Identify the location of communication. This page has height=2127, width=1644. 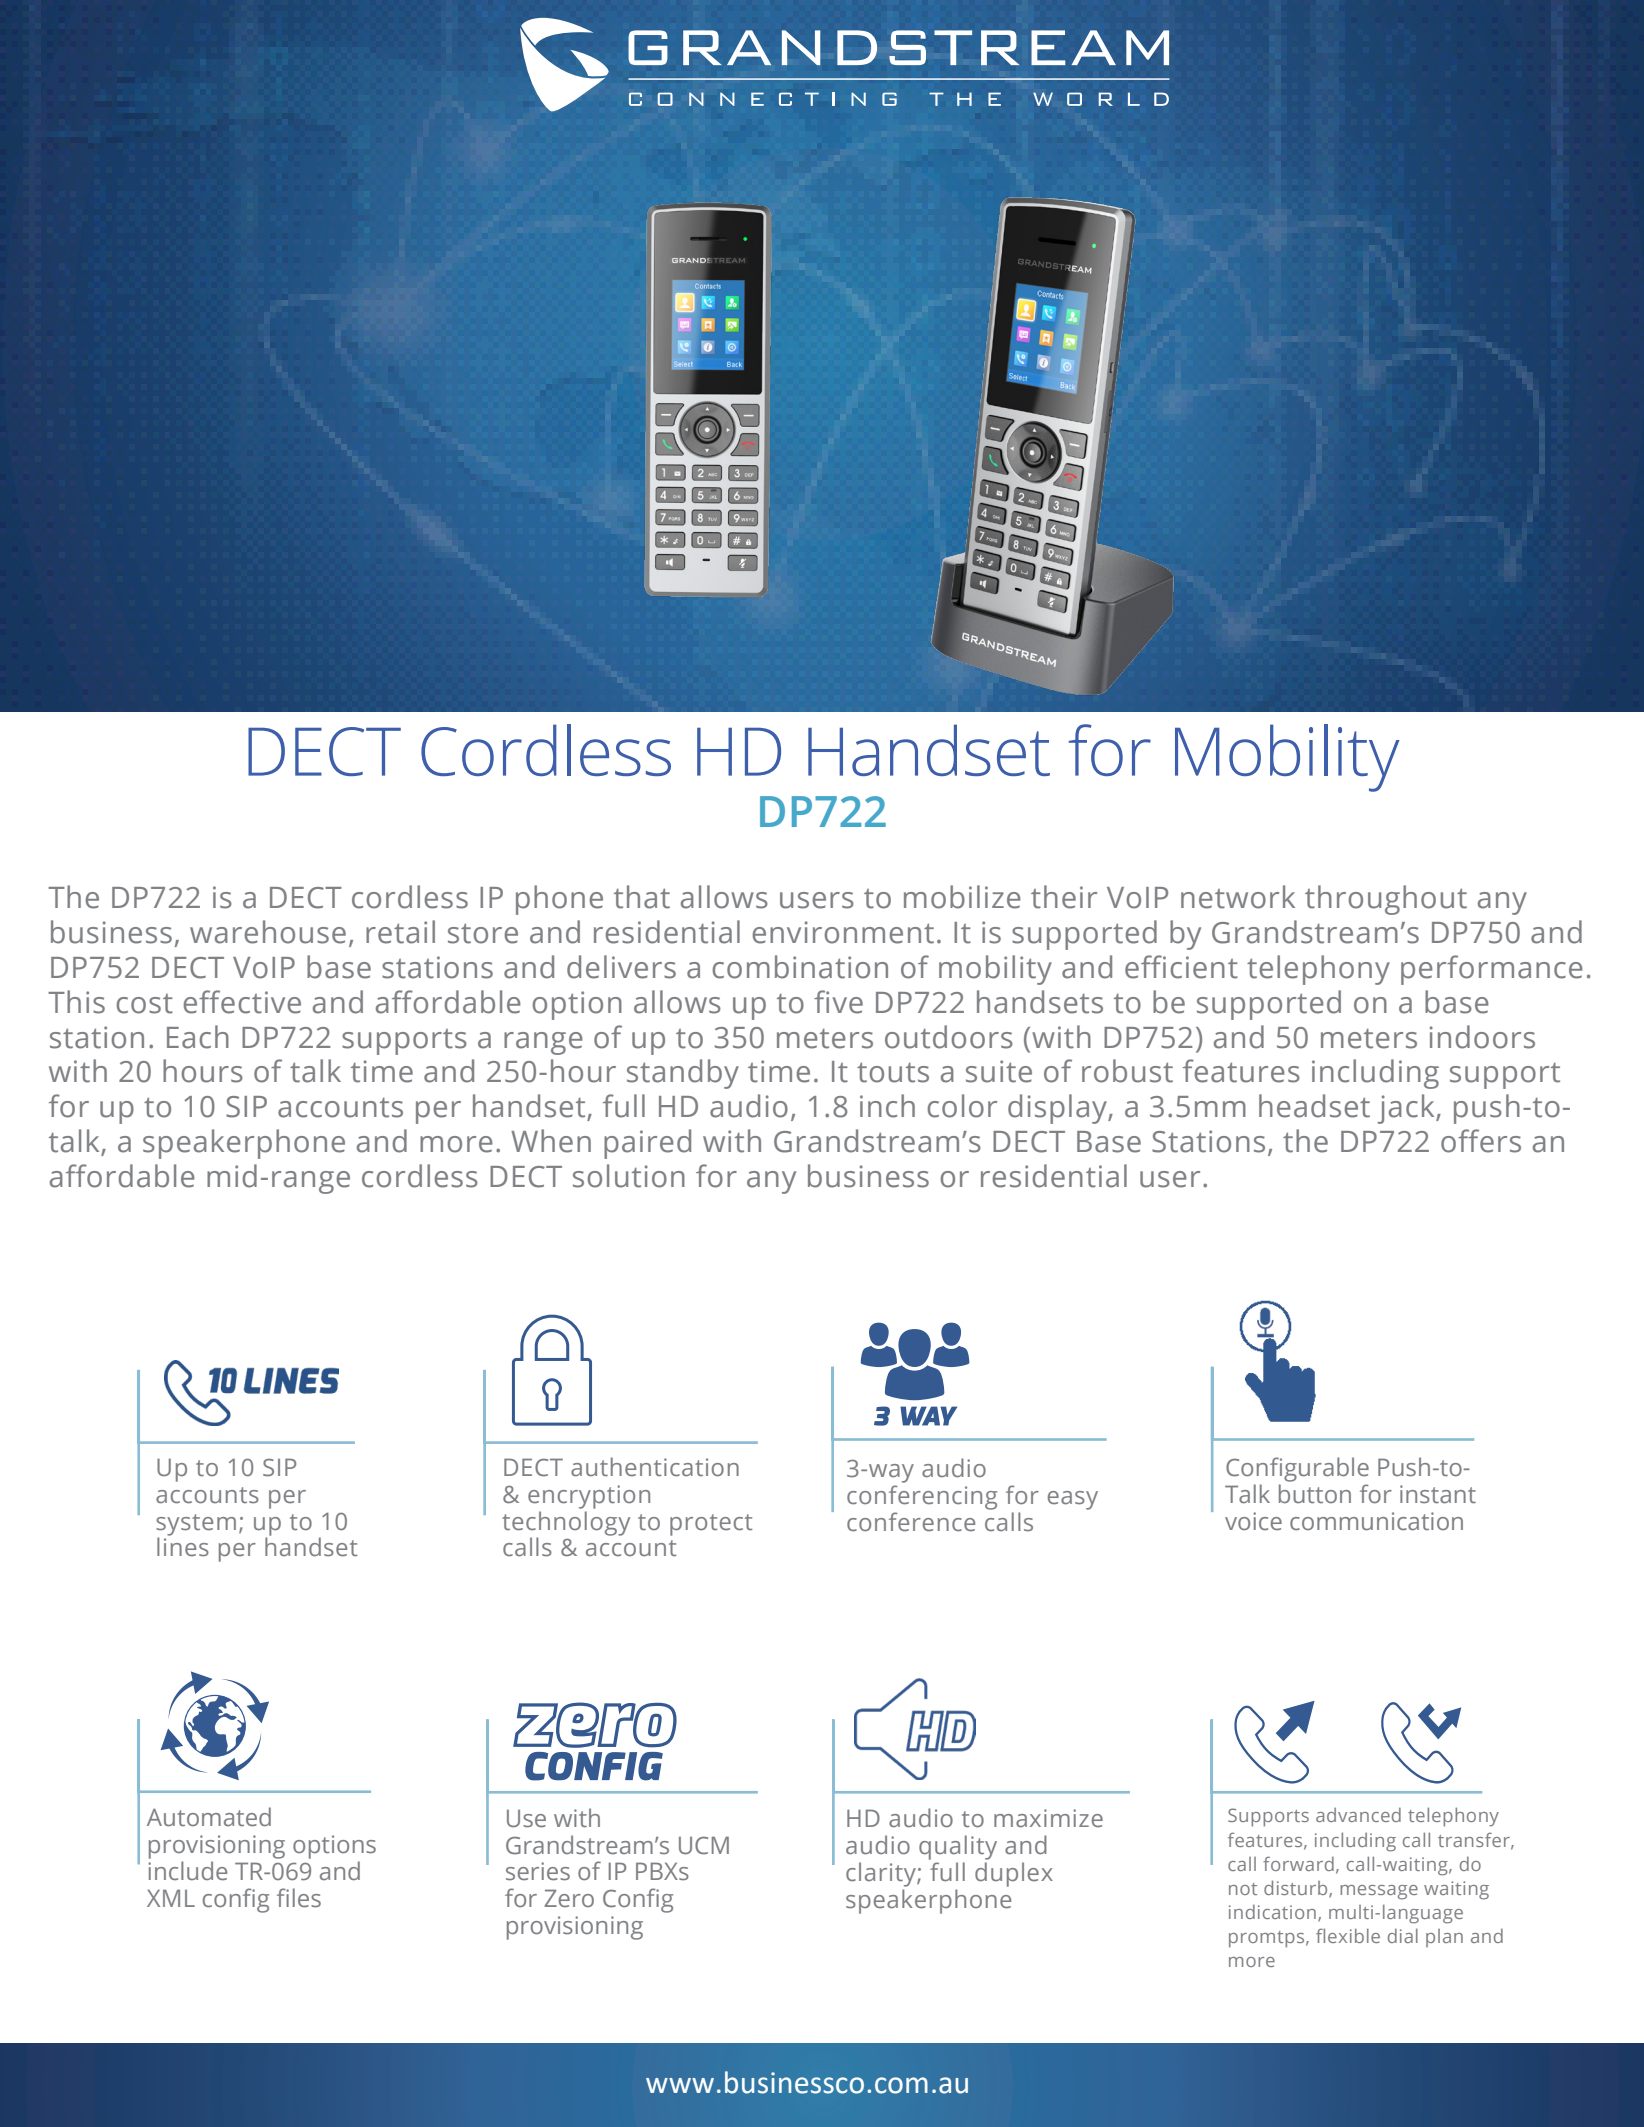
(1376, 1521).
